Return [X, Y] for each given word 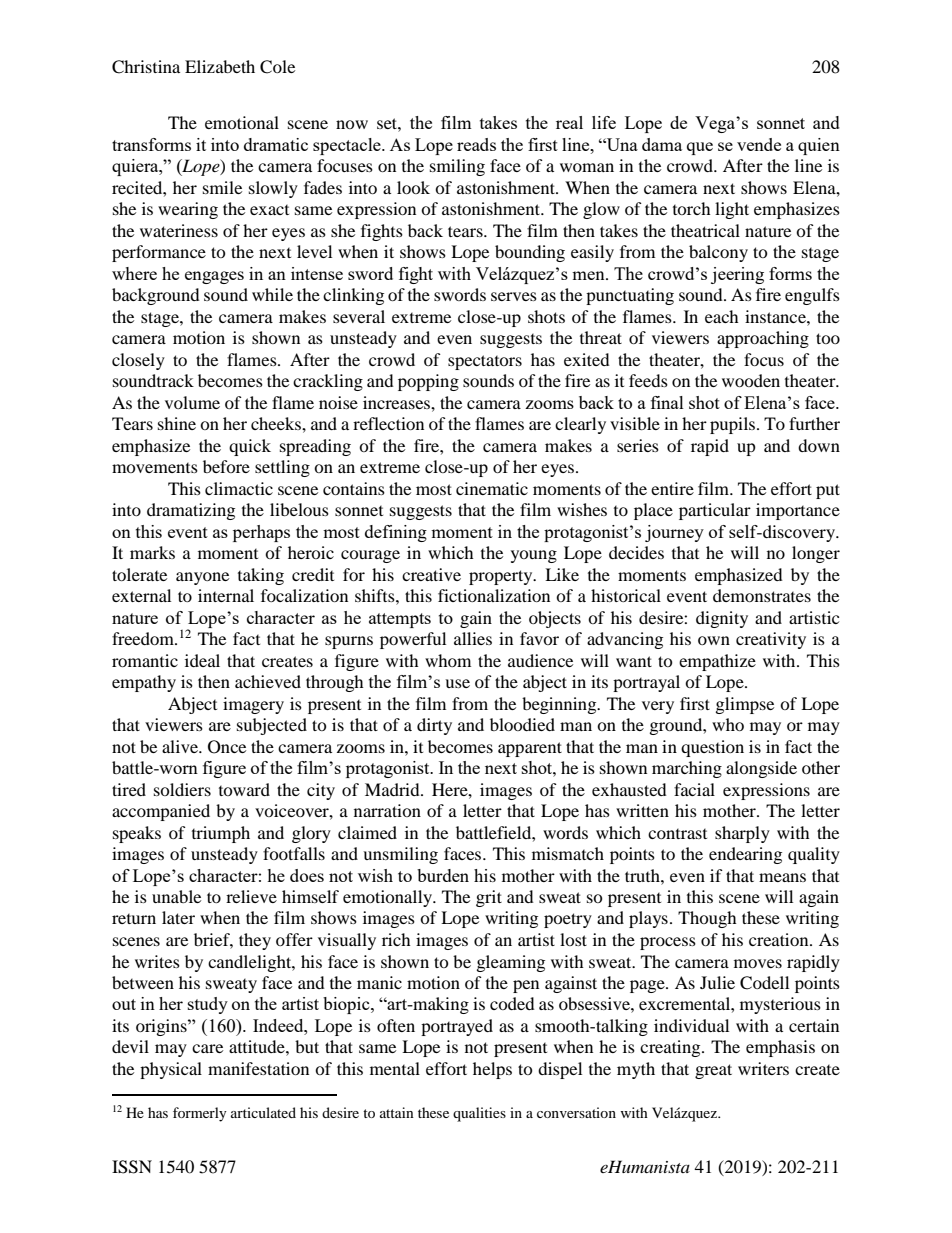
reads [476, 144]
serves [514, 296]
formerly [200, 1114]
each [722, 316]
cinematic [492, 488]
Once [227, 747]
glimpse [745, 705]
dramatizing [191, 511]
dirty [434, 726]
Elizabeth [220, 66]
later [178, 917]
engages [214, 277]
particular [715, 511]
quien [819, 146]
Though [707, 919]
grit [489, 898]
